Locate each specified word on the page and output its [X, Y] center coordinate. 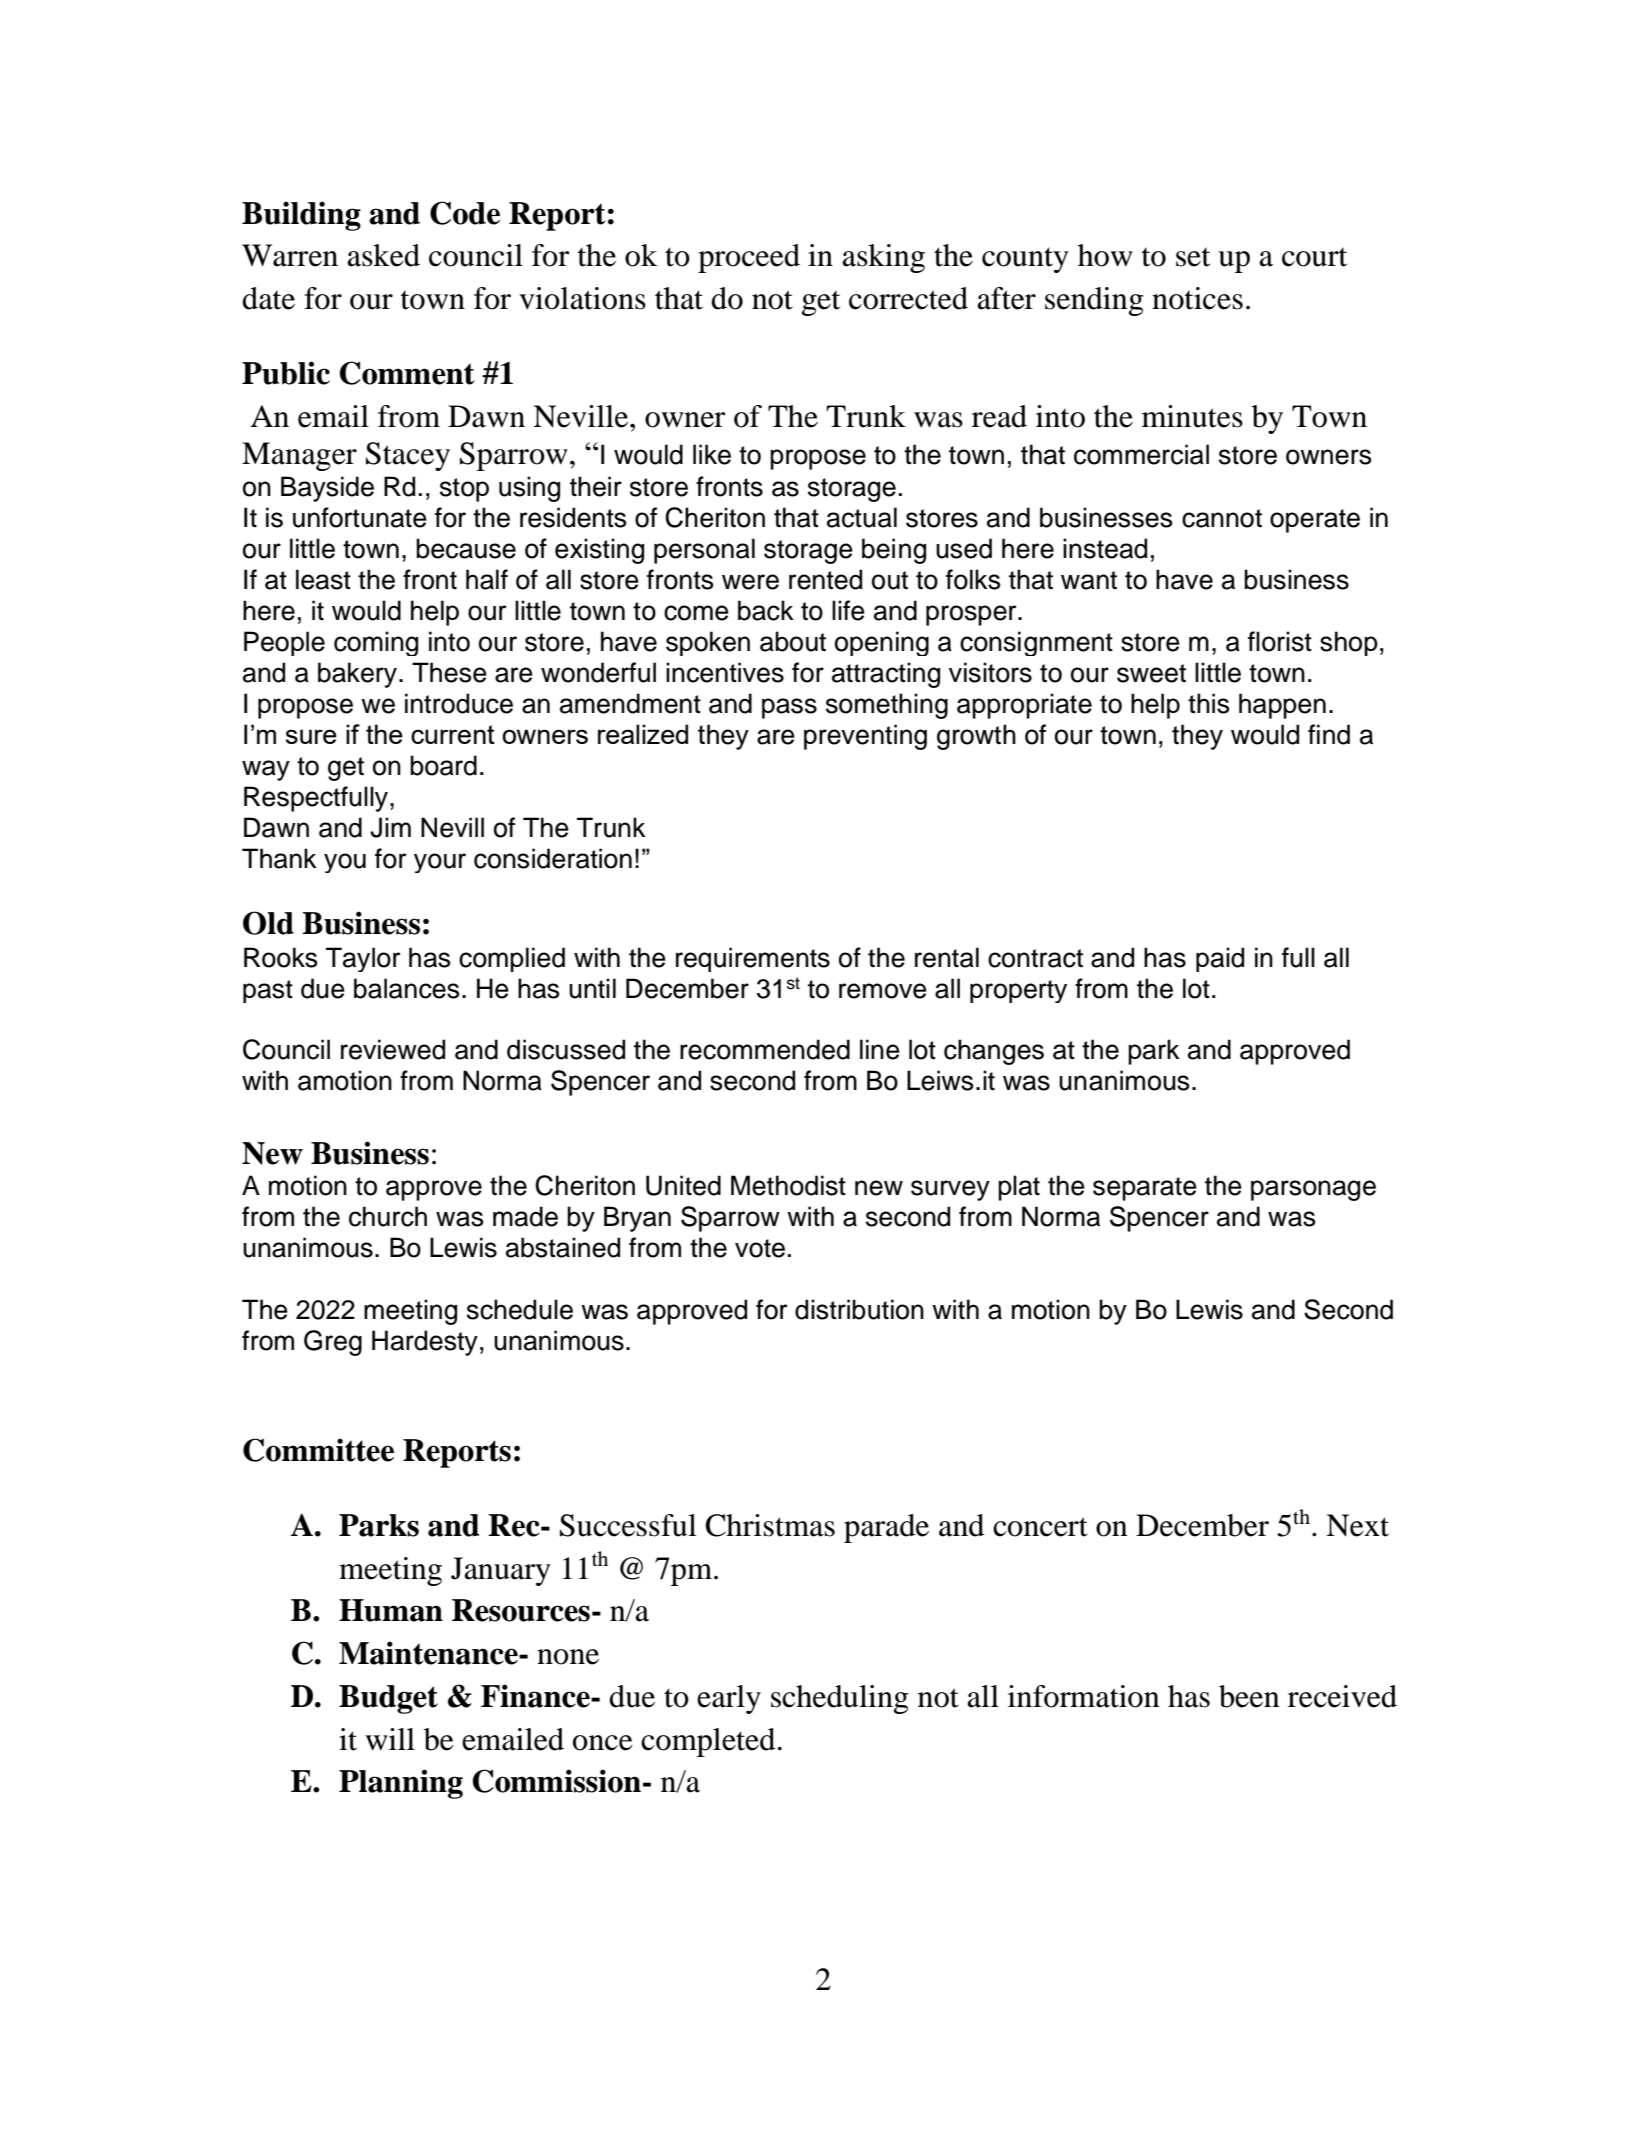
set [1193, 257]
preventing [865, 737]
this [1208, 703]
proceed [749, 258]
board [443, 765]
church [388, 1216]
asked [383, 255]
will [390, 1739]
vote [760, 1248]
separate [1145, 1189]
